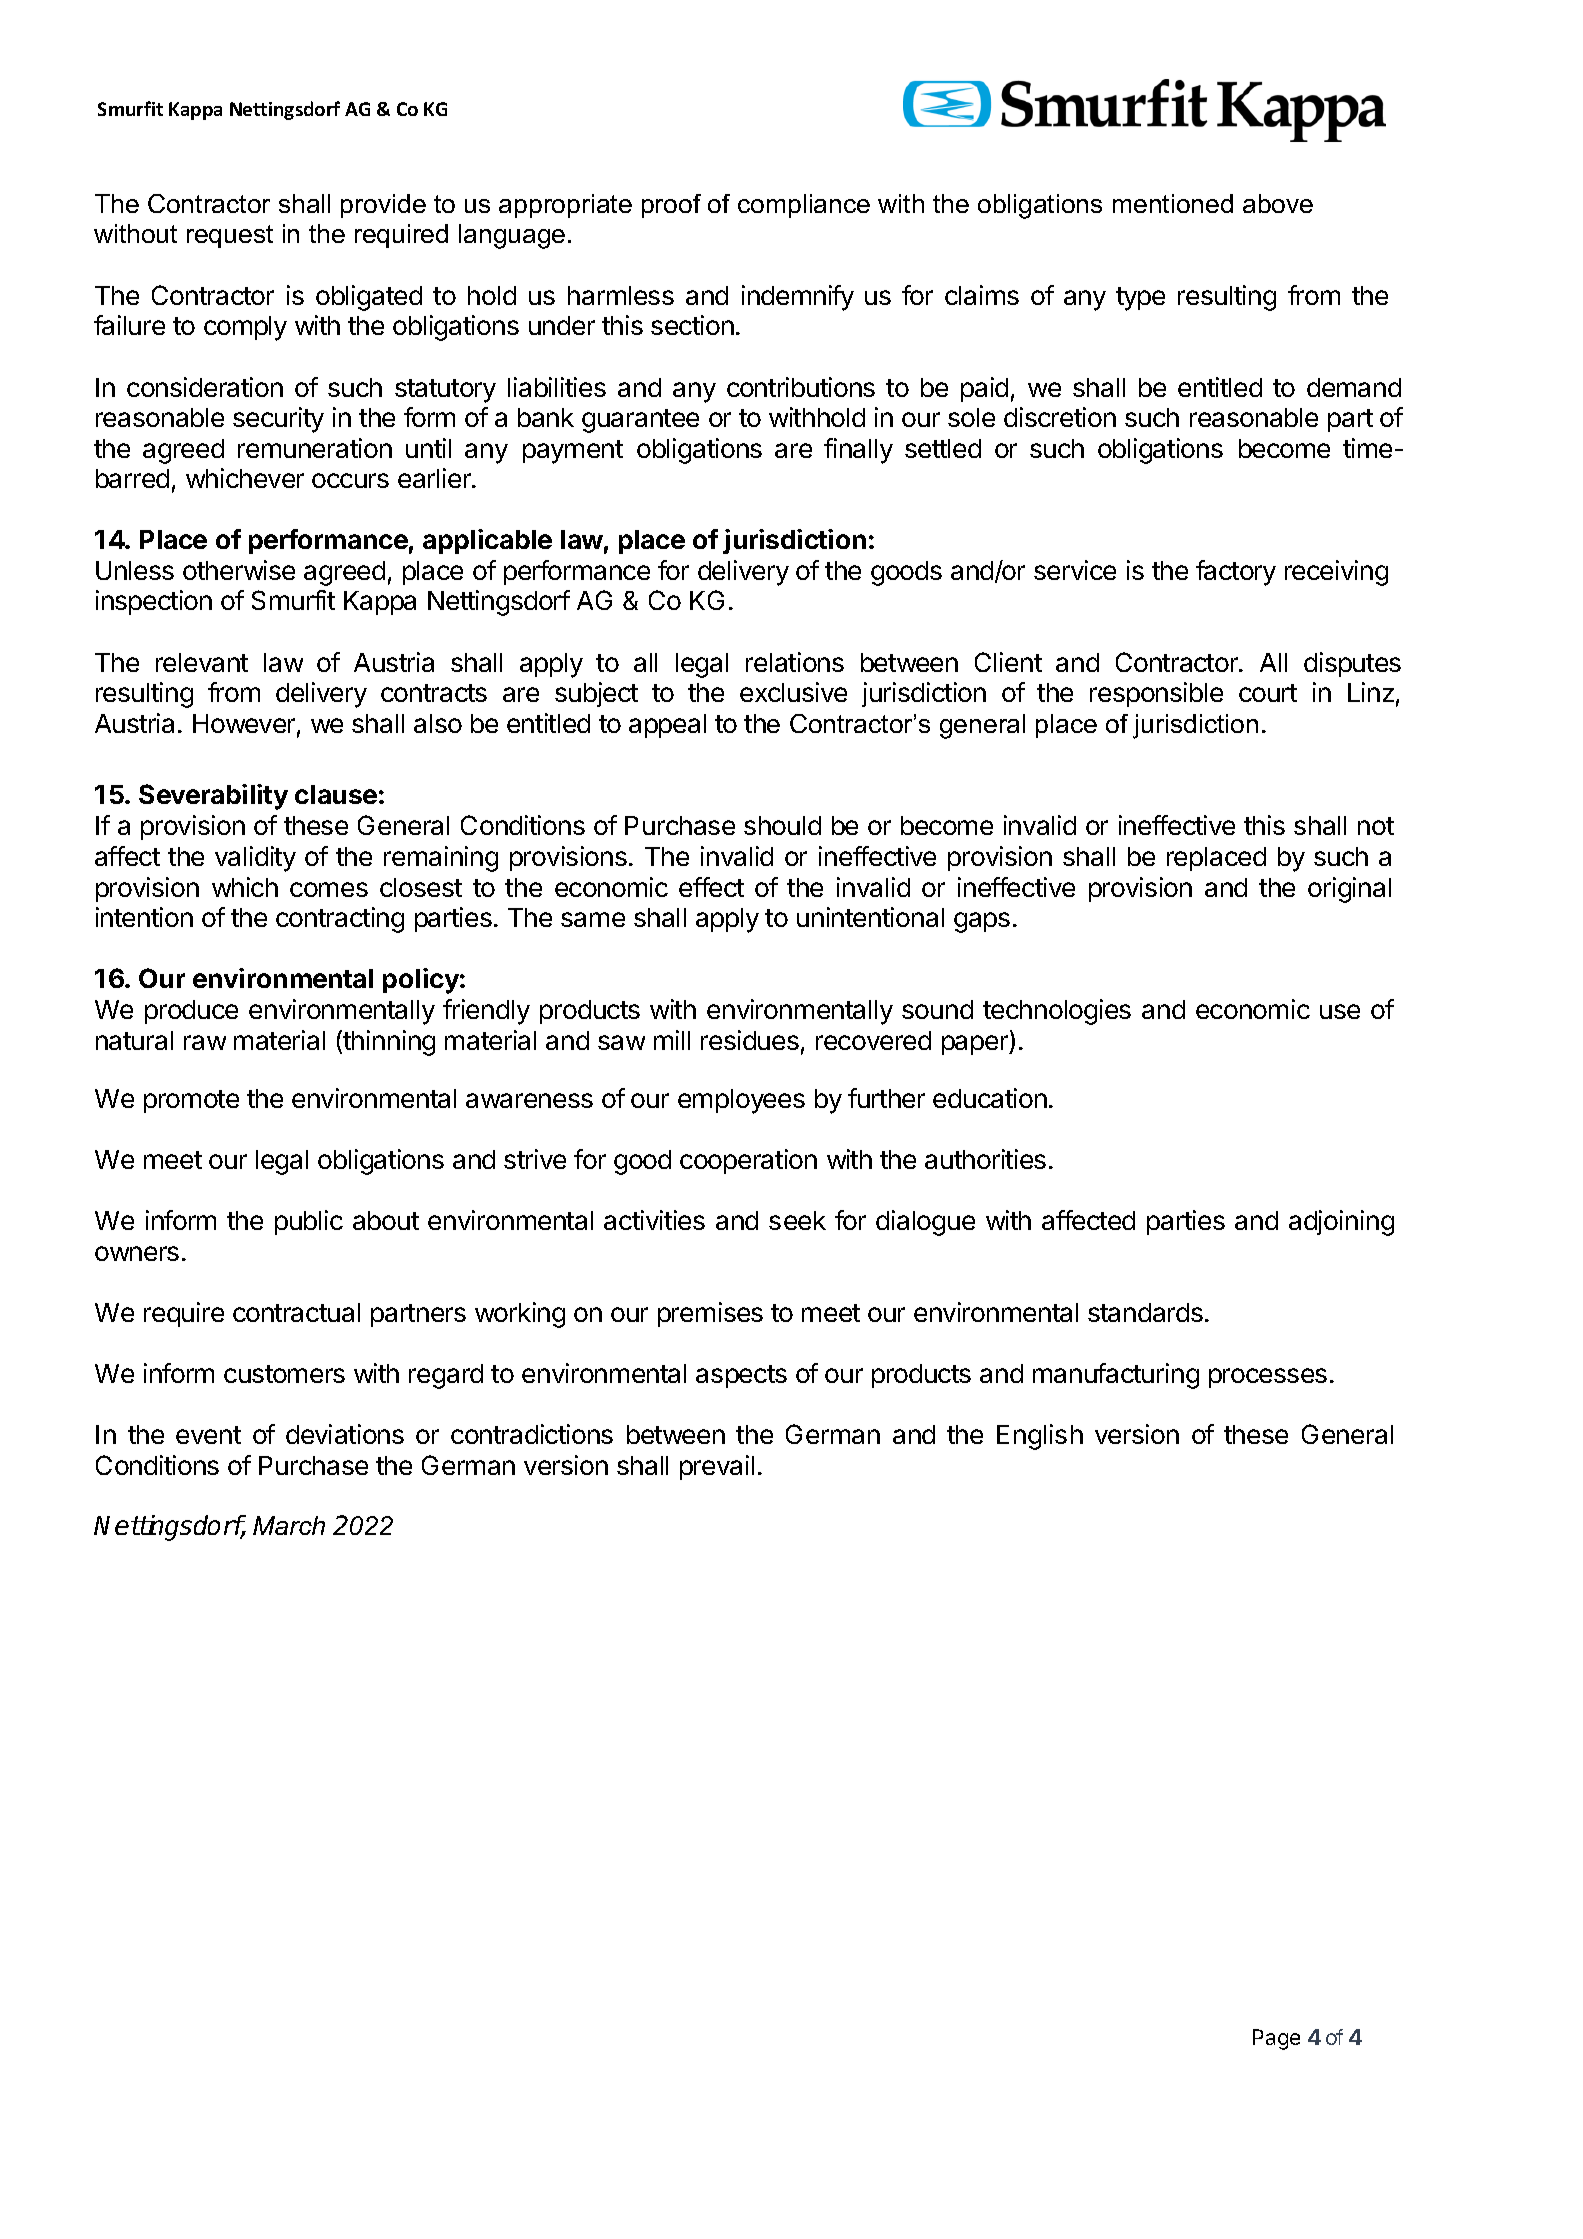 This page has width=1583, height=2239. What do you see at coordinates (782, 825) in the page?
I see `should` at bounding box center [782, 825].
